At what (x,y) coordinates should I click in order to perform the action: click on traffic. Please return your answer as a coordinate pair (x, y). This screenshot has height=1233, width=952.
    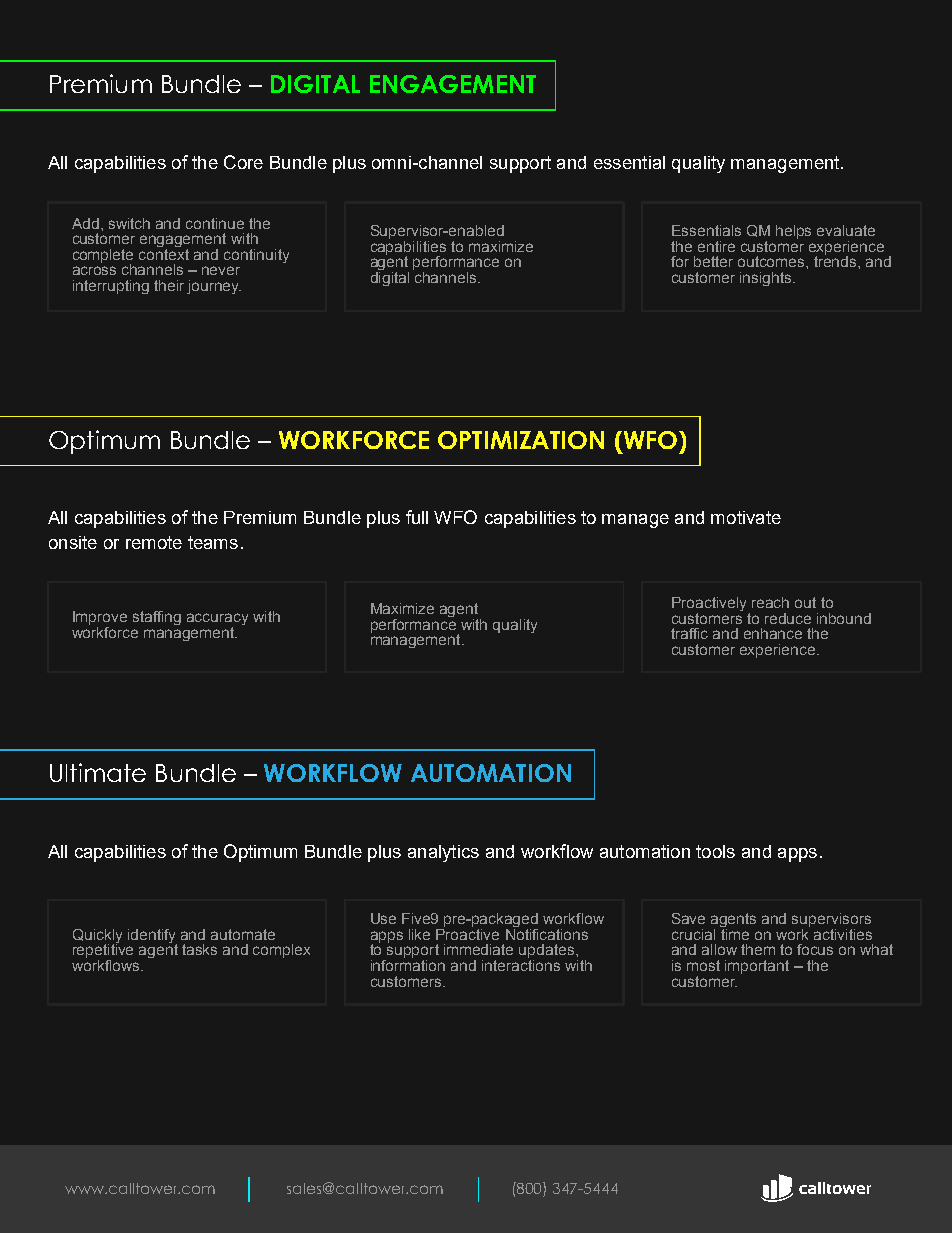
    Looking at the image, I should click on (689, 633).
